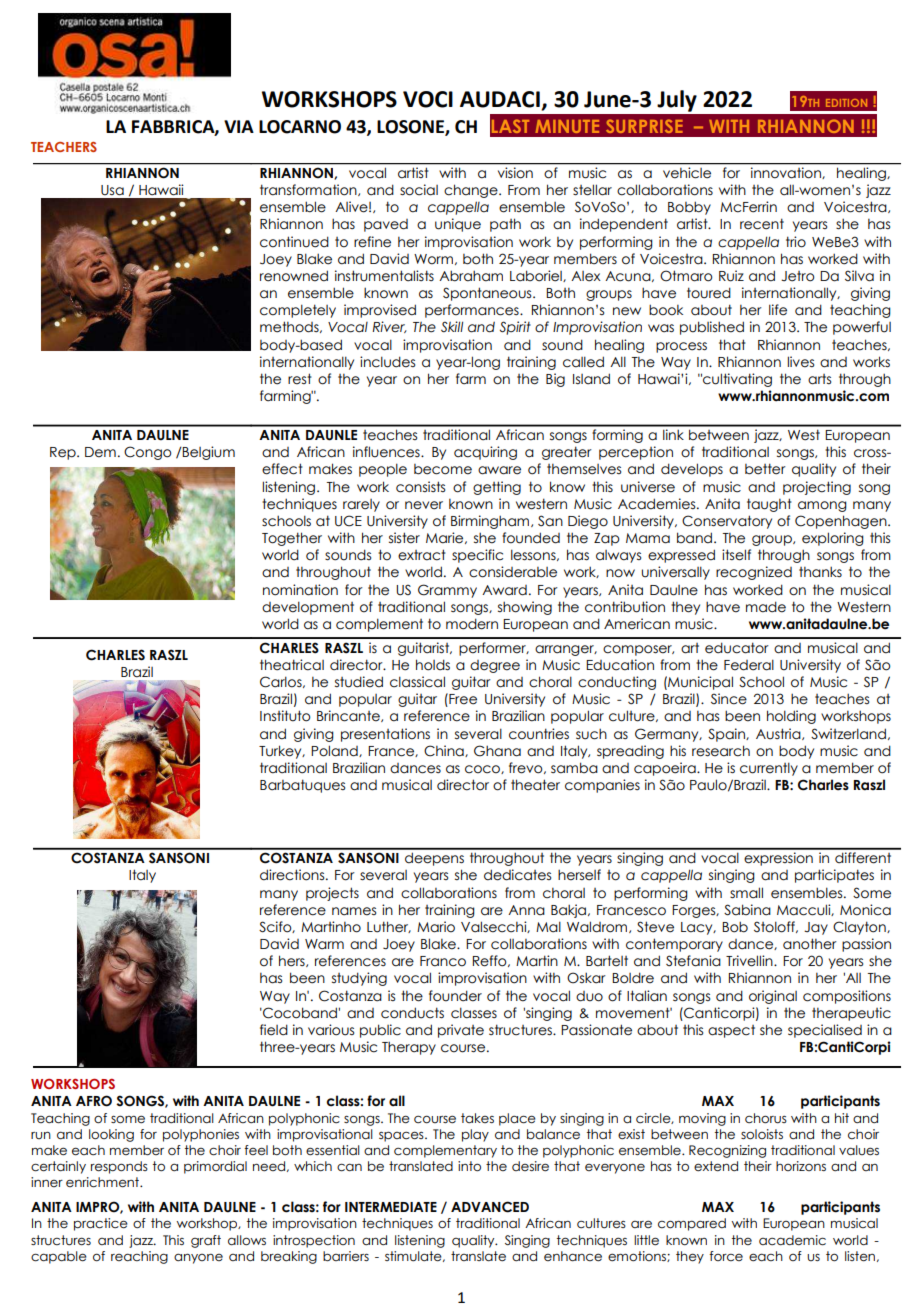  I want to click on acquiring, so click(485, 453).
